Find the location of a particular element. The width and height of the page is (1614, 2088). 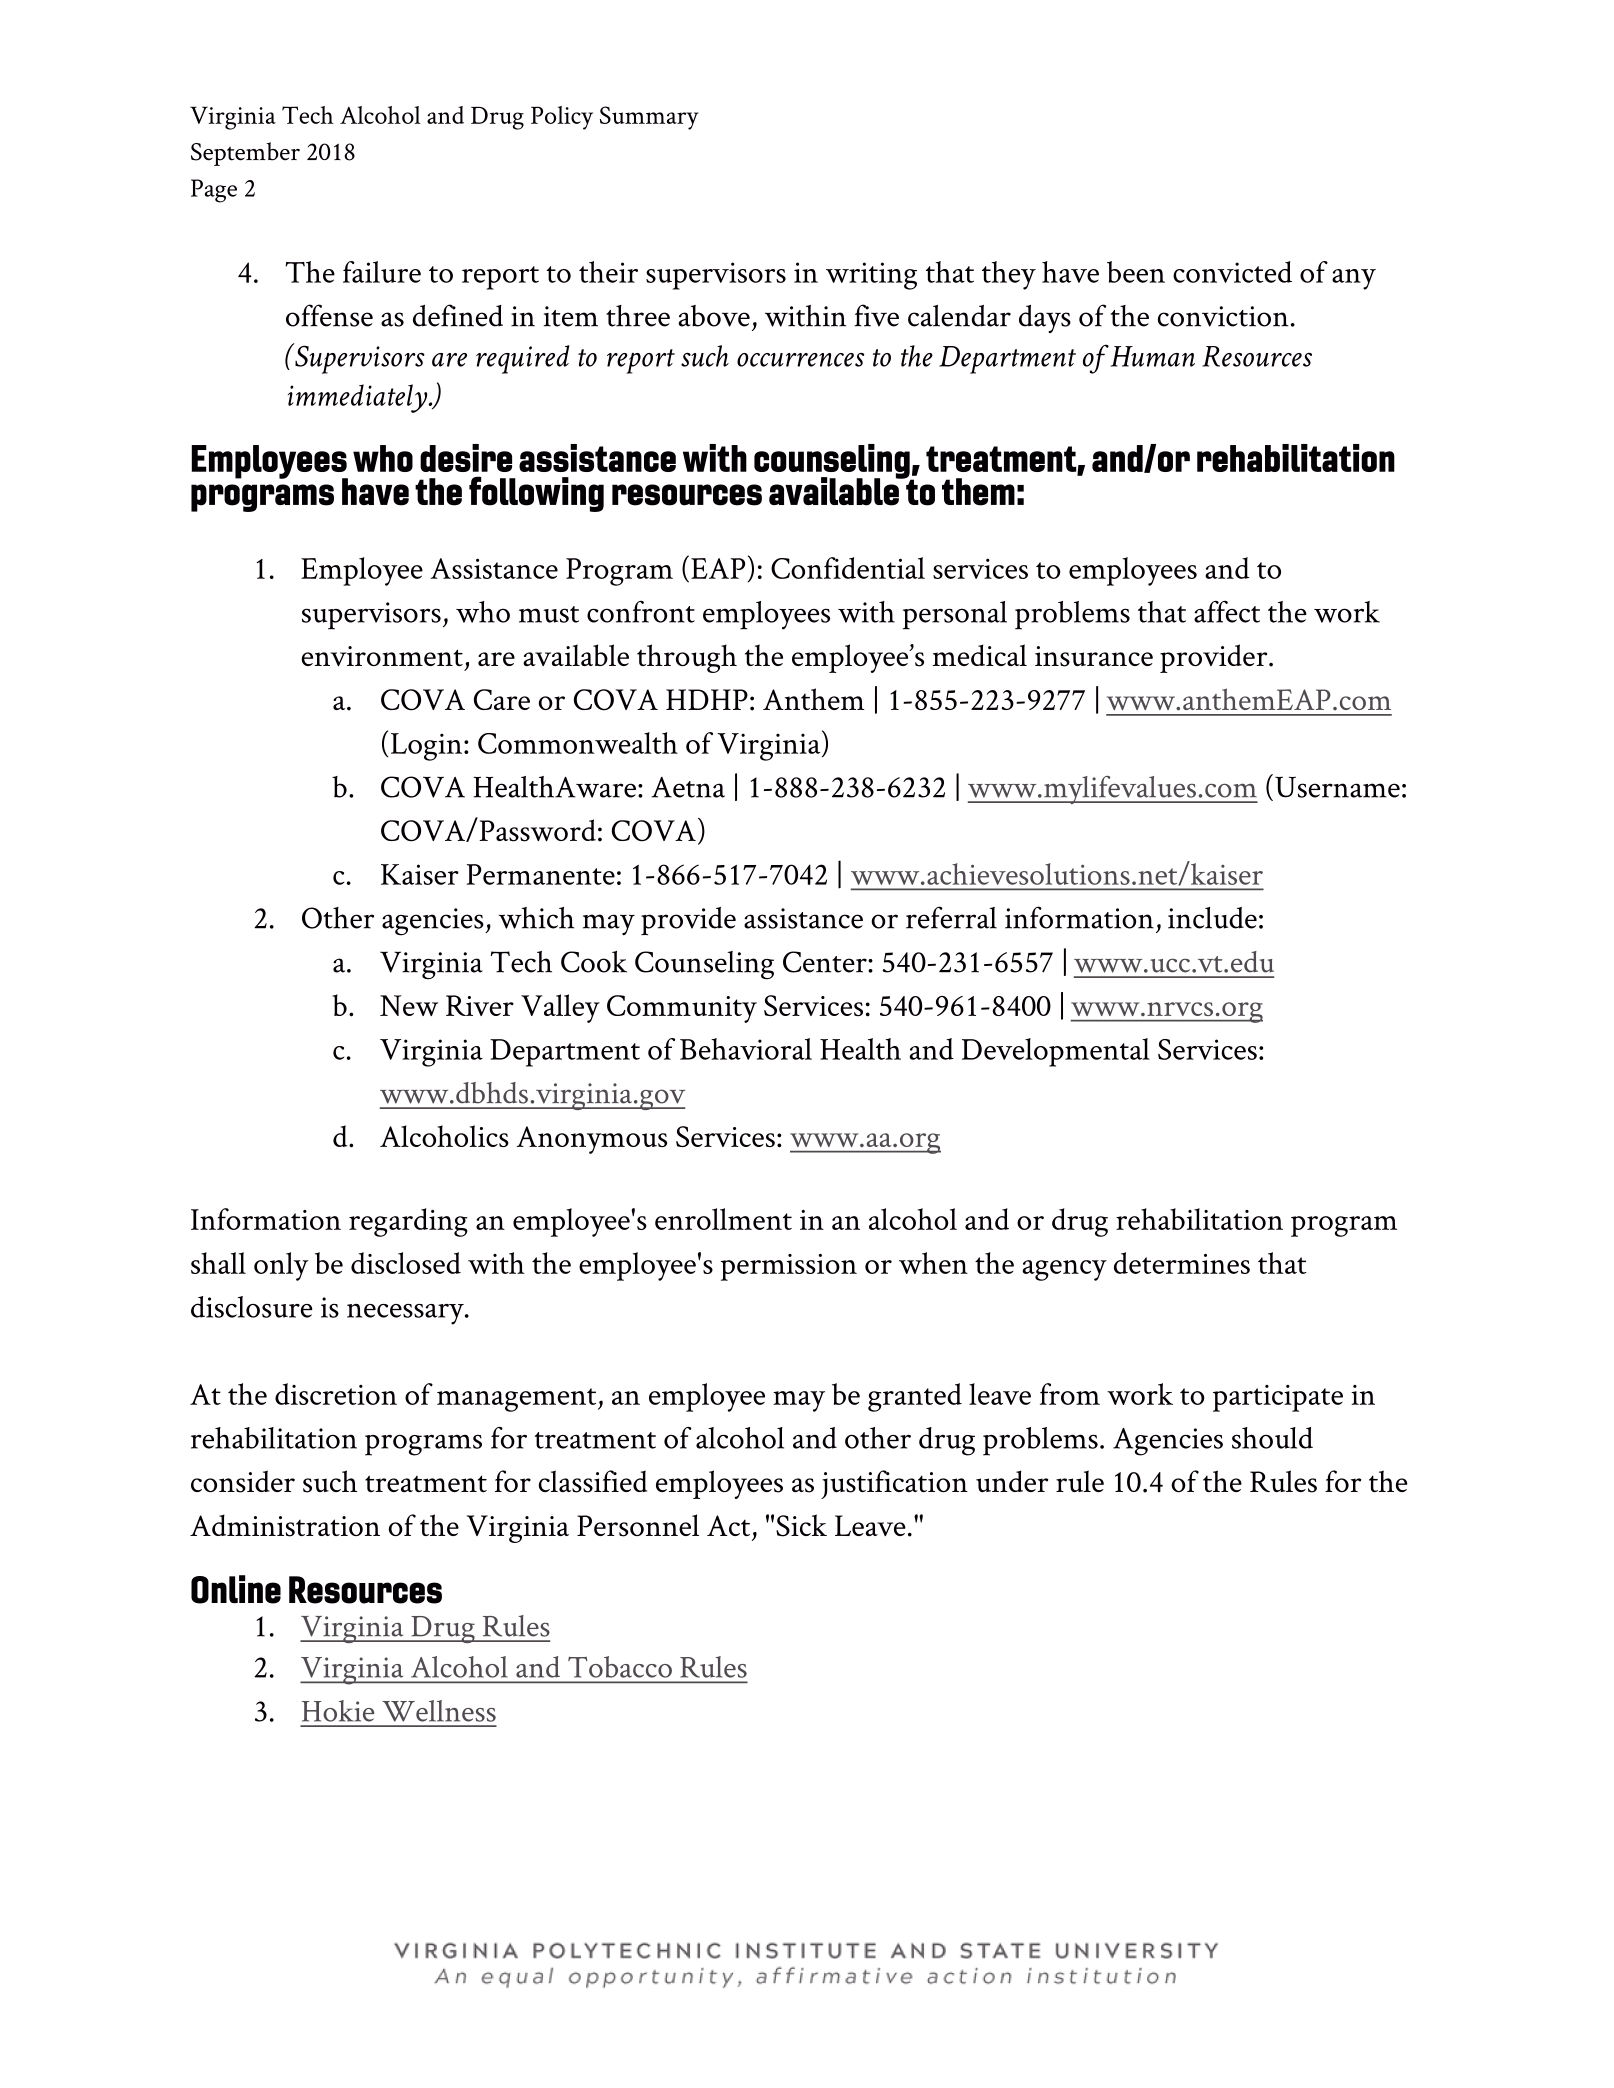

Summary is located at coordinates (649, 118).
